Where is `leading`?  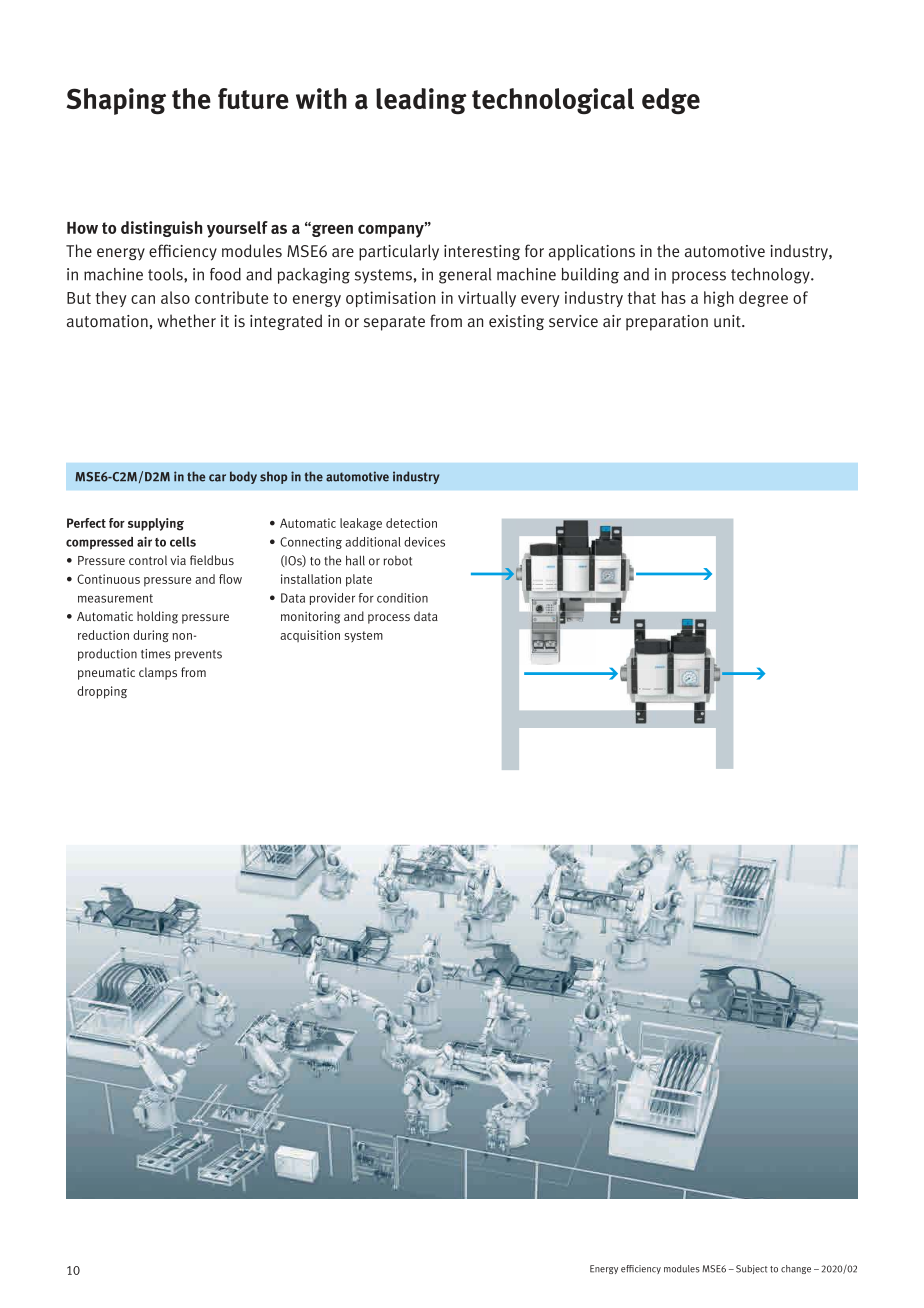
leading is located at coordinates (421, 101).
